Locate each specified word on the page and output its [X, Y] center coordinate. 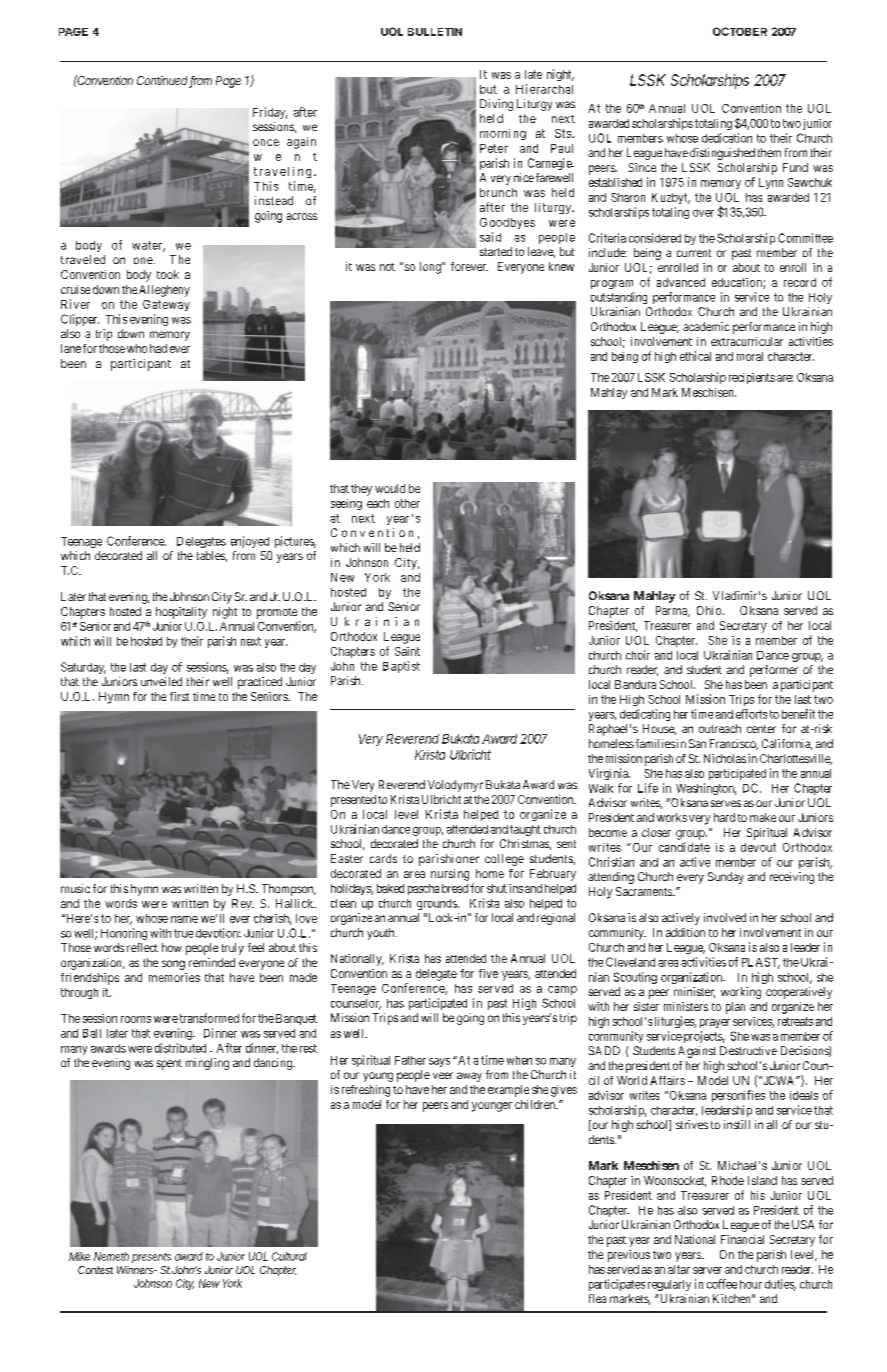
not [387, 267]
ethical [695, 356]
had [158, 348]
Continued [163, 82]
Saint [407, 651]
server [707, 1270]
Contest [95, 1270]
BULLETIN [435, 32]
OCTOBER [740, 31]
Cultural [289, 1256]
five [488, 973]
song [173, 965]
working [741, 993]
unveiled [161, 681]
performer [774, 671]
